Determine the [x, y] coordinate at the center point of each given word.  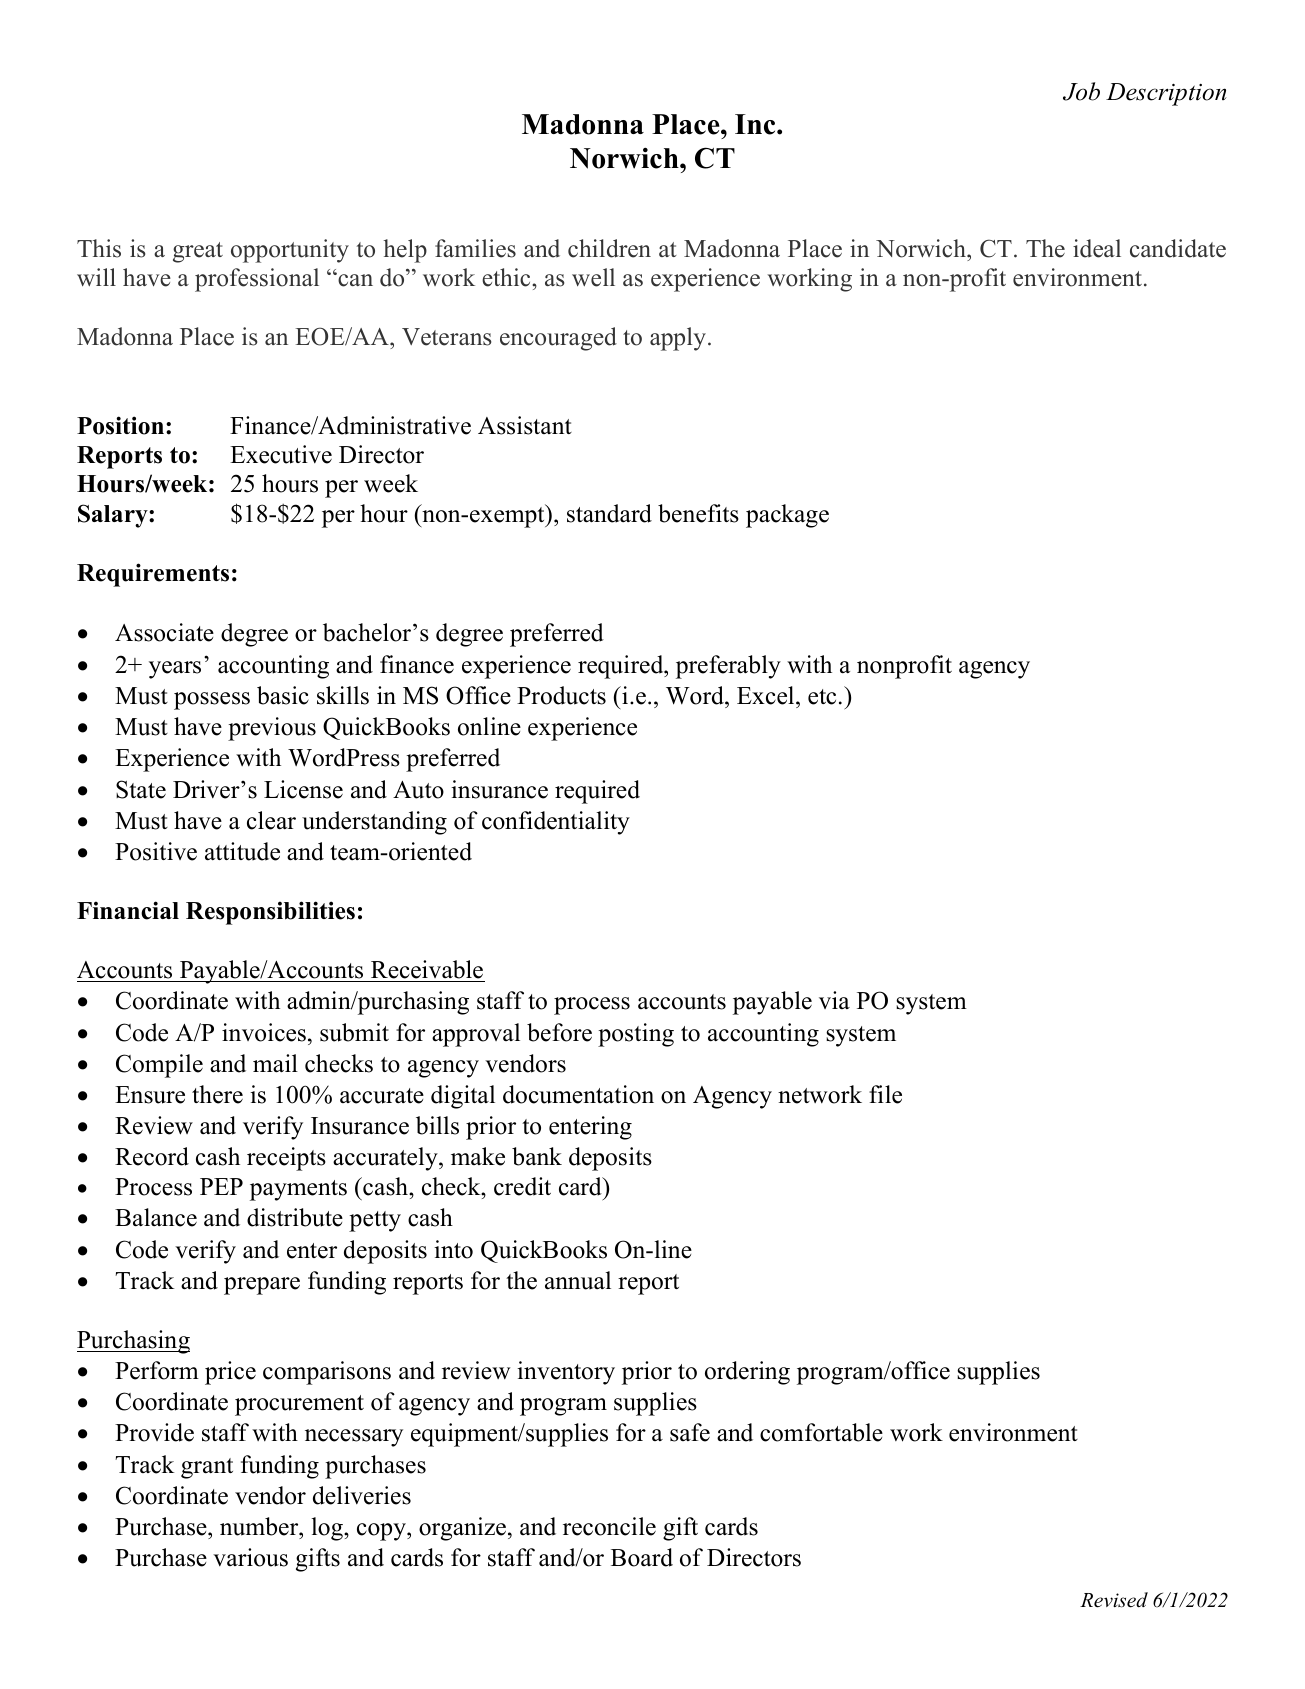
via [834, 1000]
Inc [756, 124]
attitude [242, 851]
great [198, 252]
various [250, 1557]
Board [642, 1557]
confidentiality [556, 823]
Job [1081, 91]
